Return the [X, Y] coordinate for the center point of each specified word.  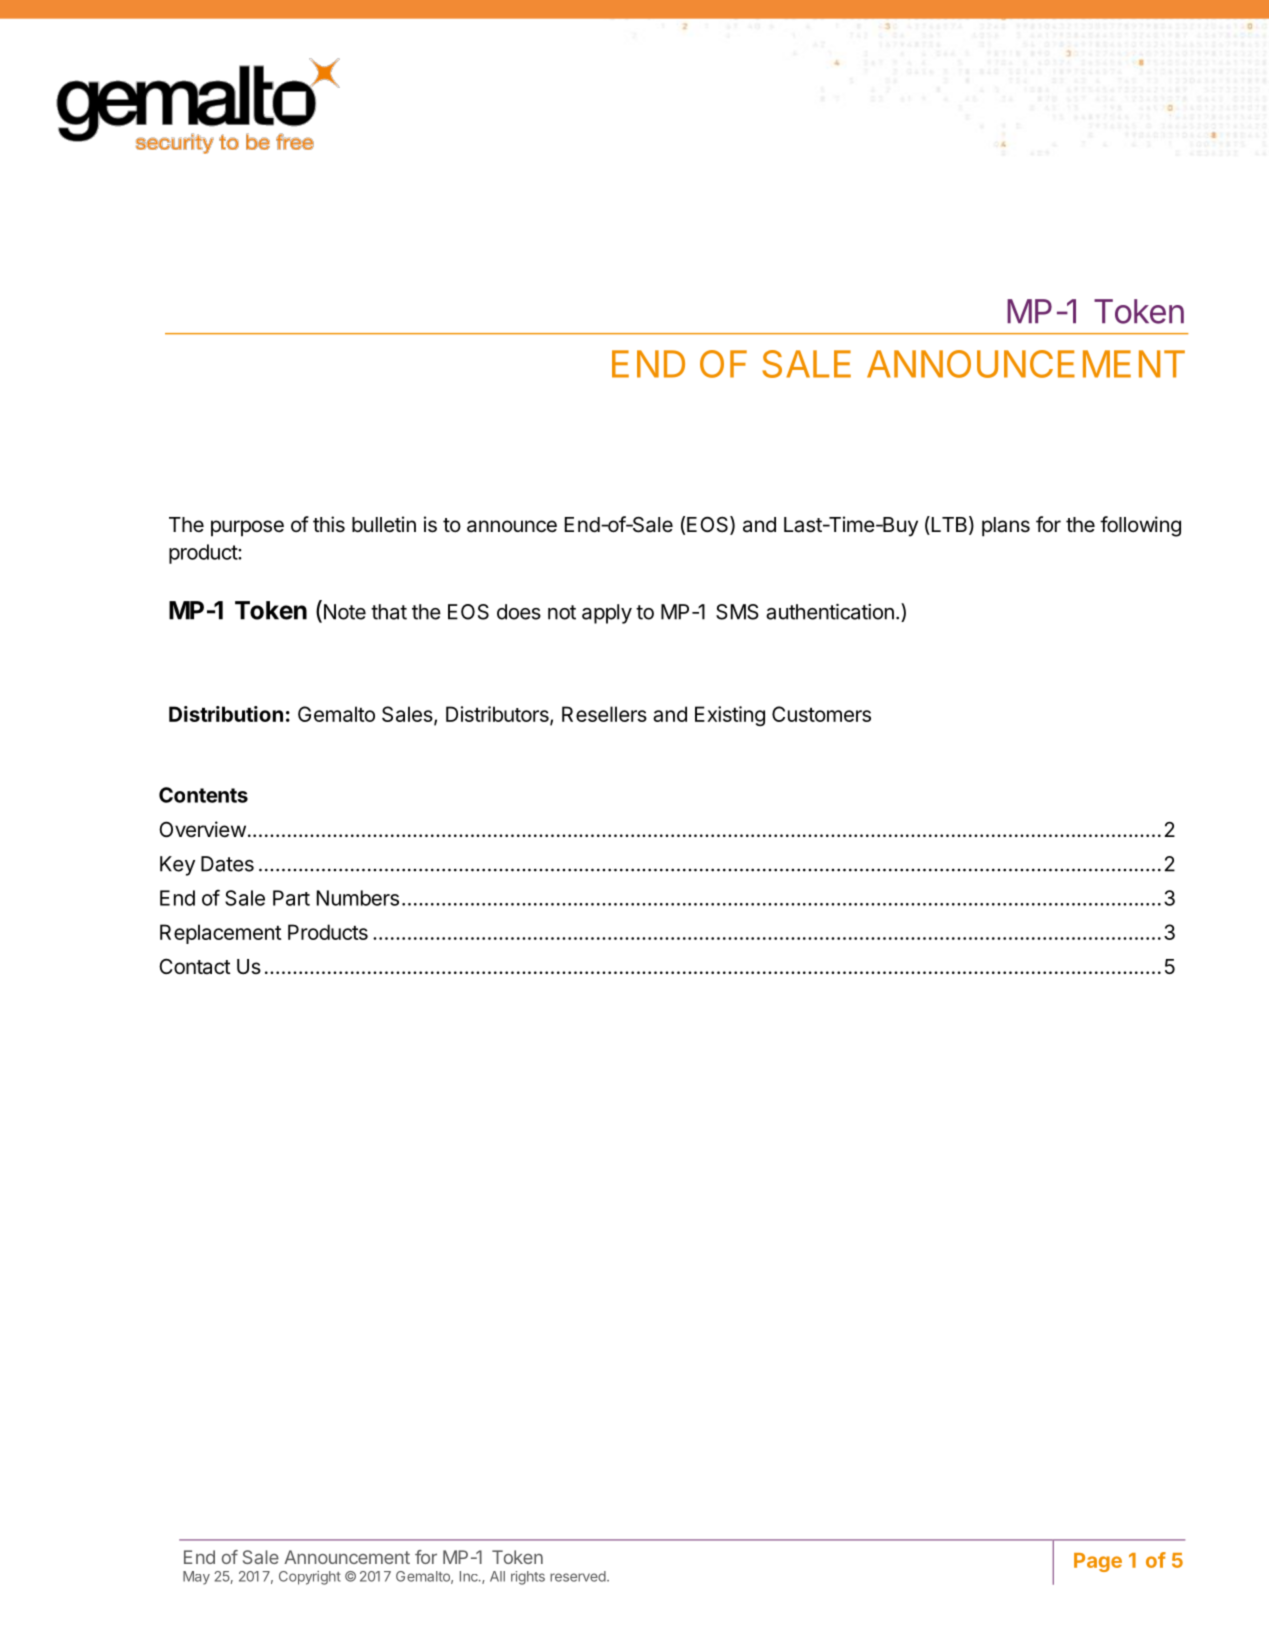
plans [1006, 527]
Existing [730, 716]
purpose [247, 528]
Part [291, 898]
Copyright [310, 1578]
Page [1098, 1562]
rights [528, 1578]
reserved [578, 1576]
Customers [821, 714]
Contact [195, 966]
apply [607, 614]
